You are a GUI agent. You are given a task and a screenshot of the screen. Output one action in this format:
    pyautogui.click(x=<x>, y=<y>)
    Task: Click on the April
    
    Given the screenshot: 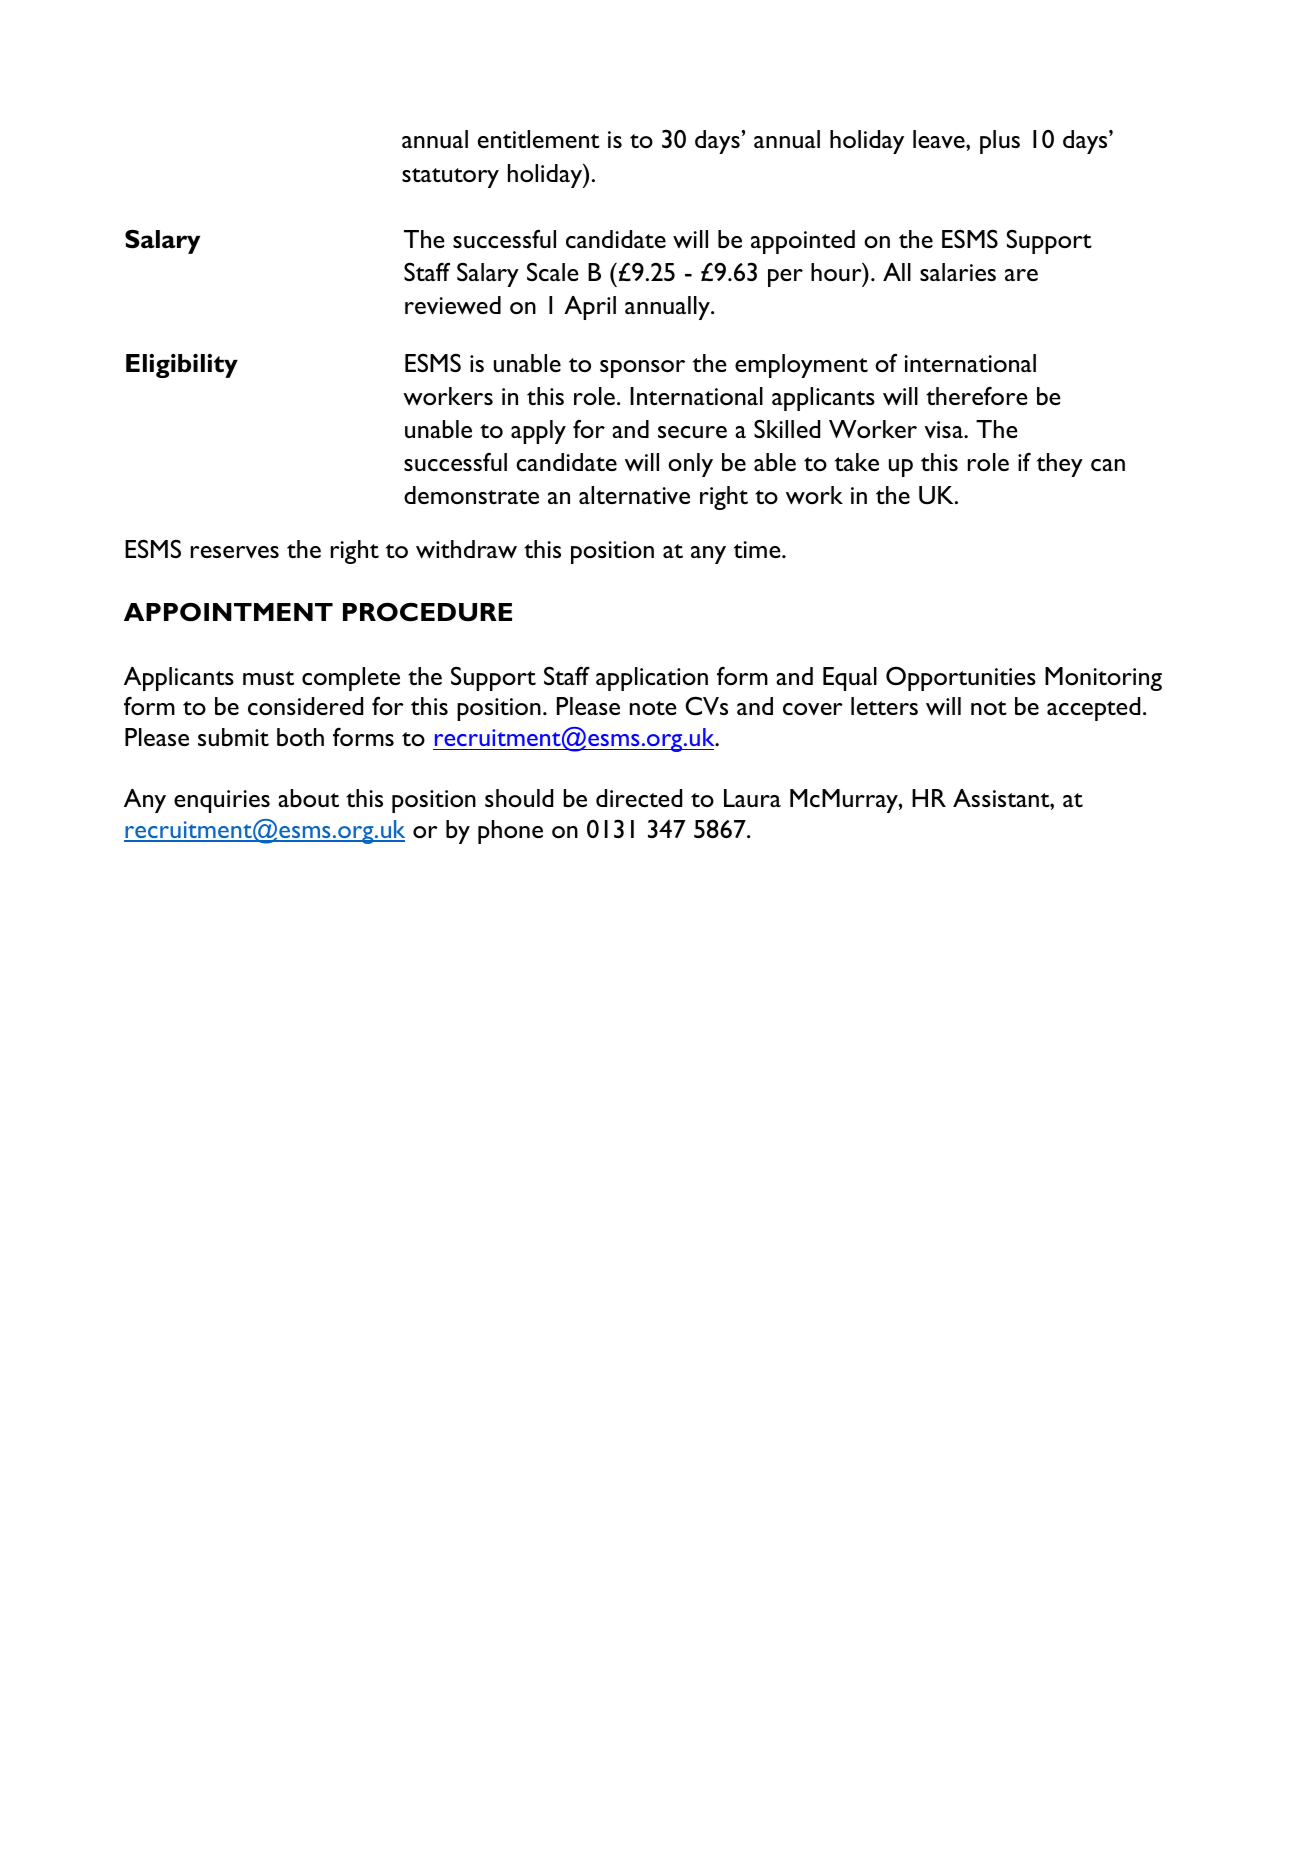 What is the action you would take?
    pyautogui.click(x=590, y=308)
